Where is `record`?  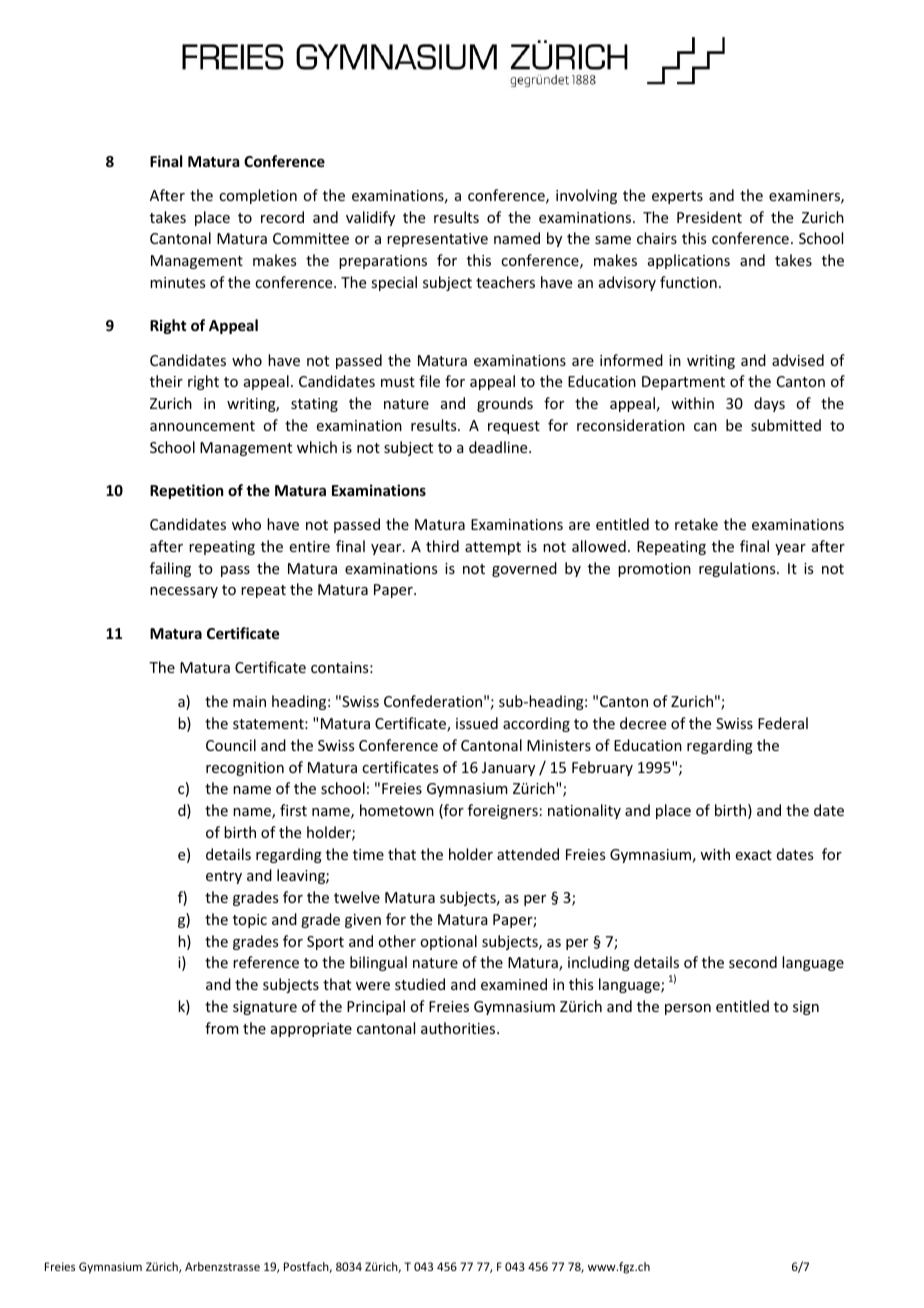
record is located at coordinates (282, 217).
